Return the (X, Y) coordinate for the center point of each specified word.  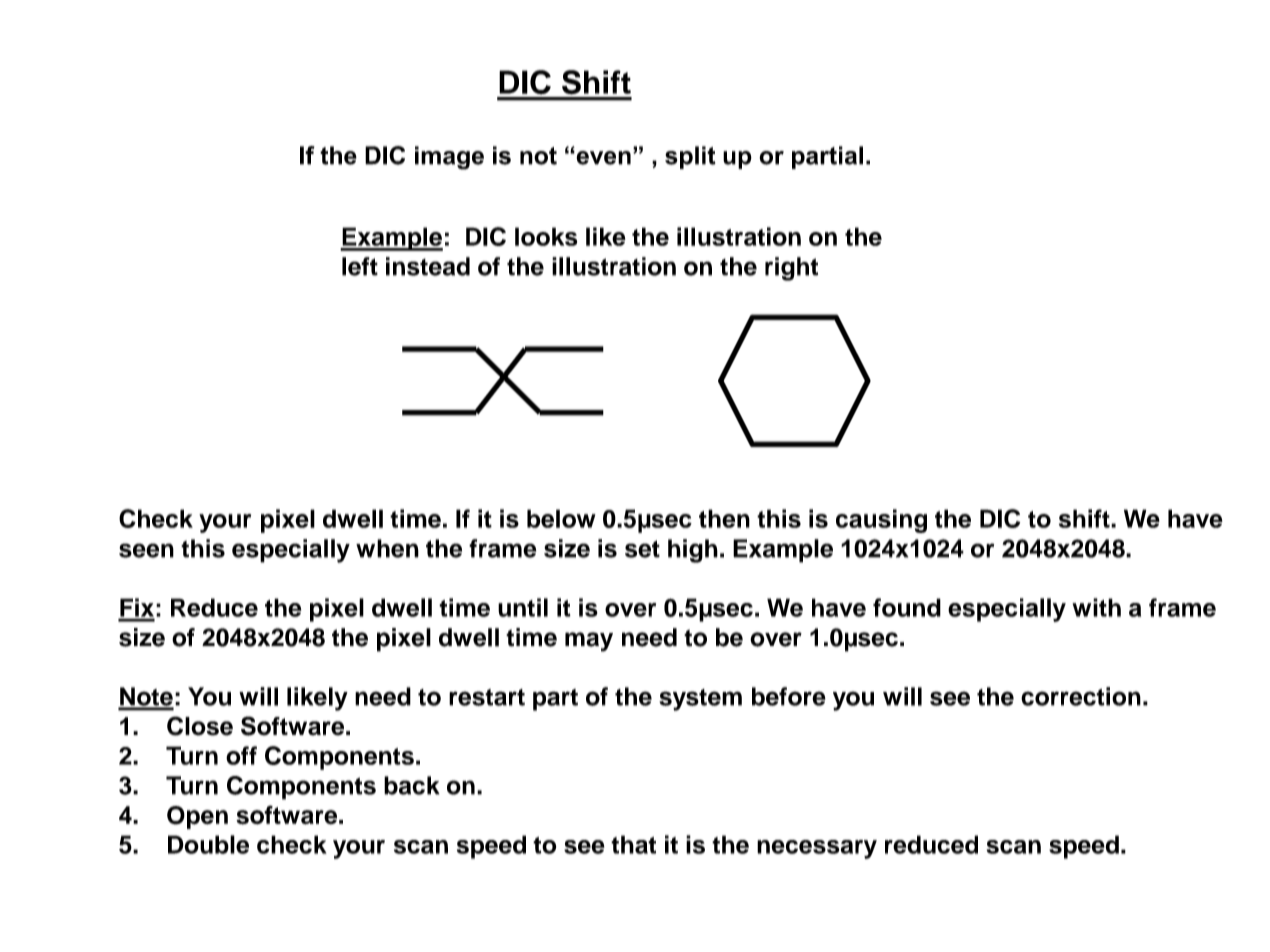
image (449, 158)
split (690, 157)
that (633, 844)
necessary (817, 849)
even (602, 158)
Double (208, 844)
